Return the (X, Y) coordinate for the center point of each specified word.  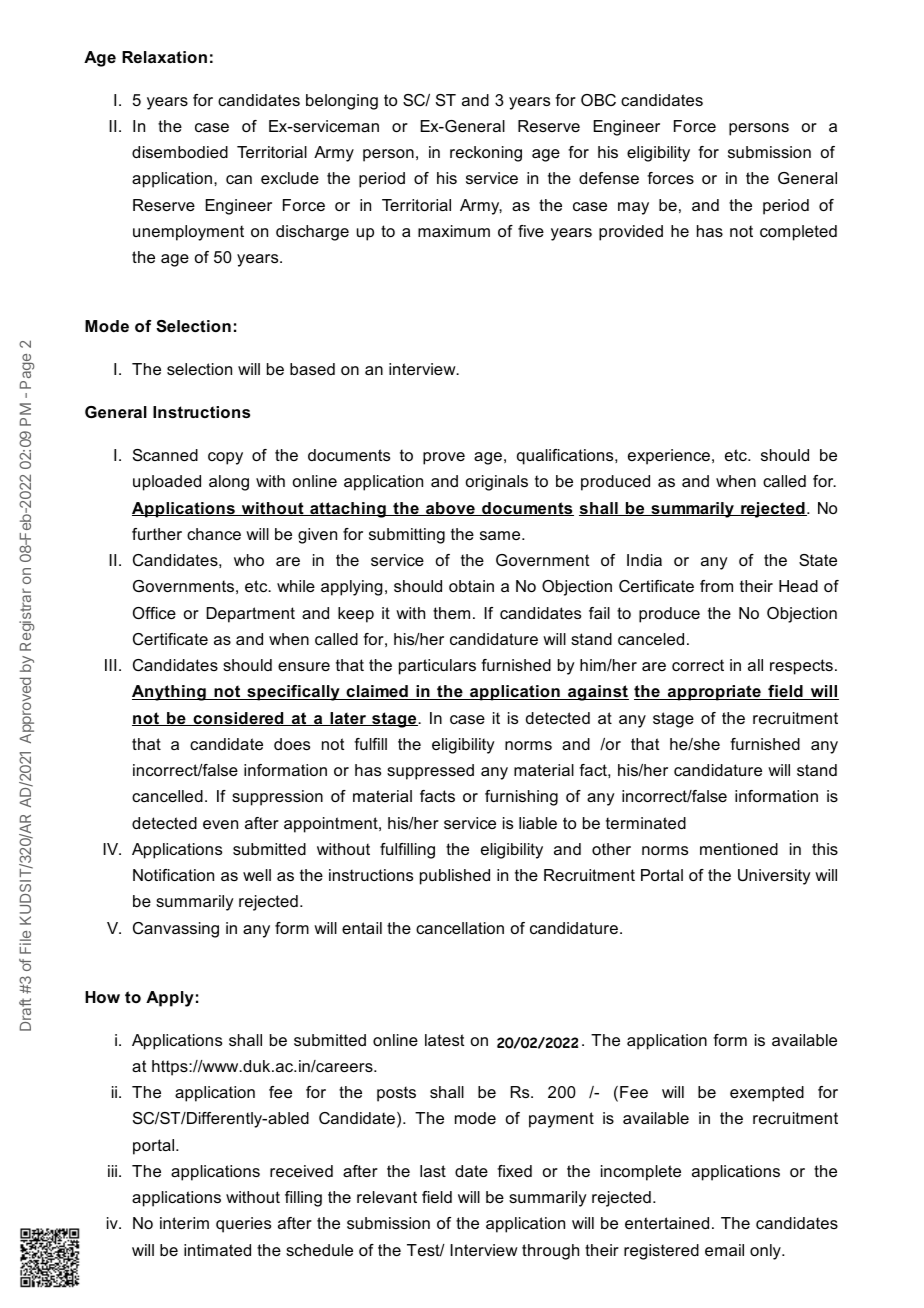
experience (670, 457)
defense (609, 178)
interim (184, 1223)
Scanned (165, 455)
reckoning (486, 154)
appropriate (714, 693)
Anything (170, 693)
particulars (437, 667)
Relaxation (164, 57)
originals (497, 483)
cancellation (460, 928)
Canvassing (176, 930)
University (774, 877)
